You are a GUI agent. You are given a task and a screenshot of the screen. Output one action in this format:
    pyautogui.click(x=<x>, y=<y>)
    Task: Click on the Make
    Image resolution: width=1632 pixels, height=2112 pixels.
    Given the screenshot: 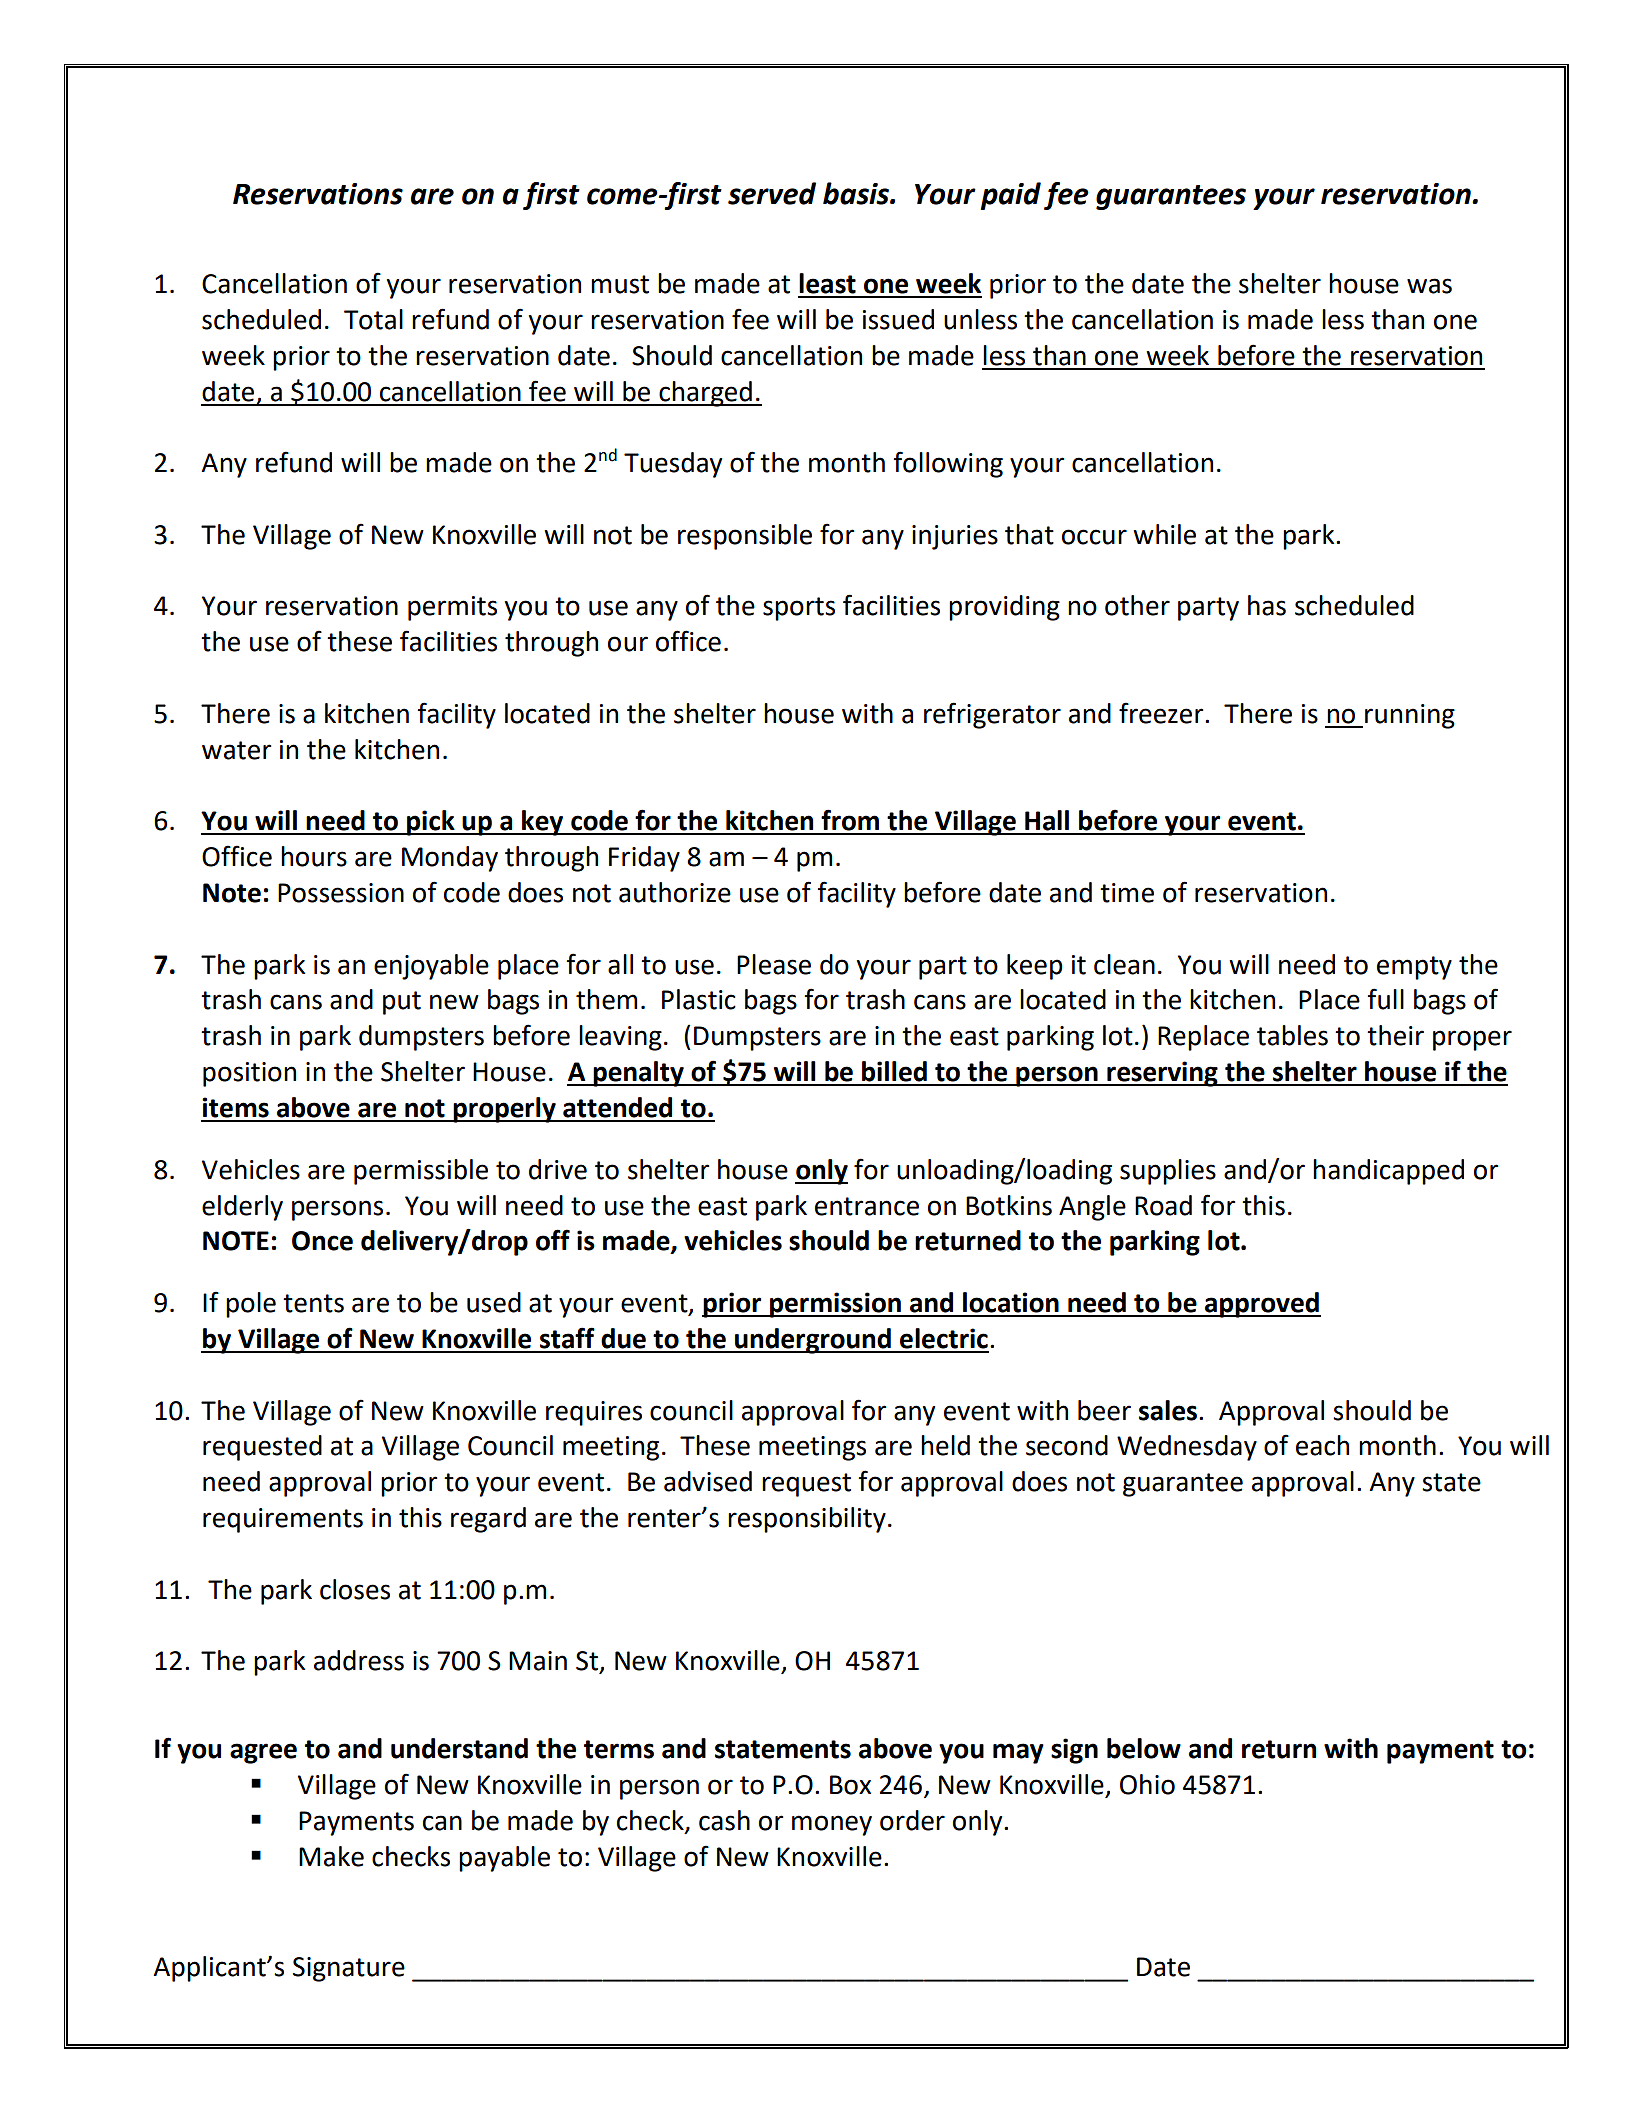 What is the action you would take?
    pyautogui.click(x=331, y=1856)
